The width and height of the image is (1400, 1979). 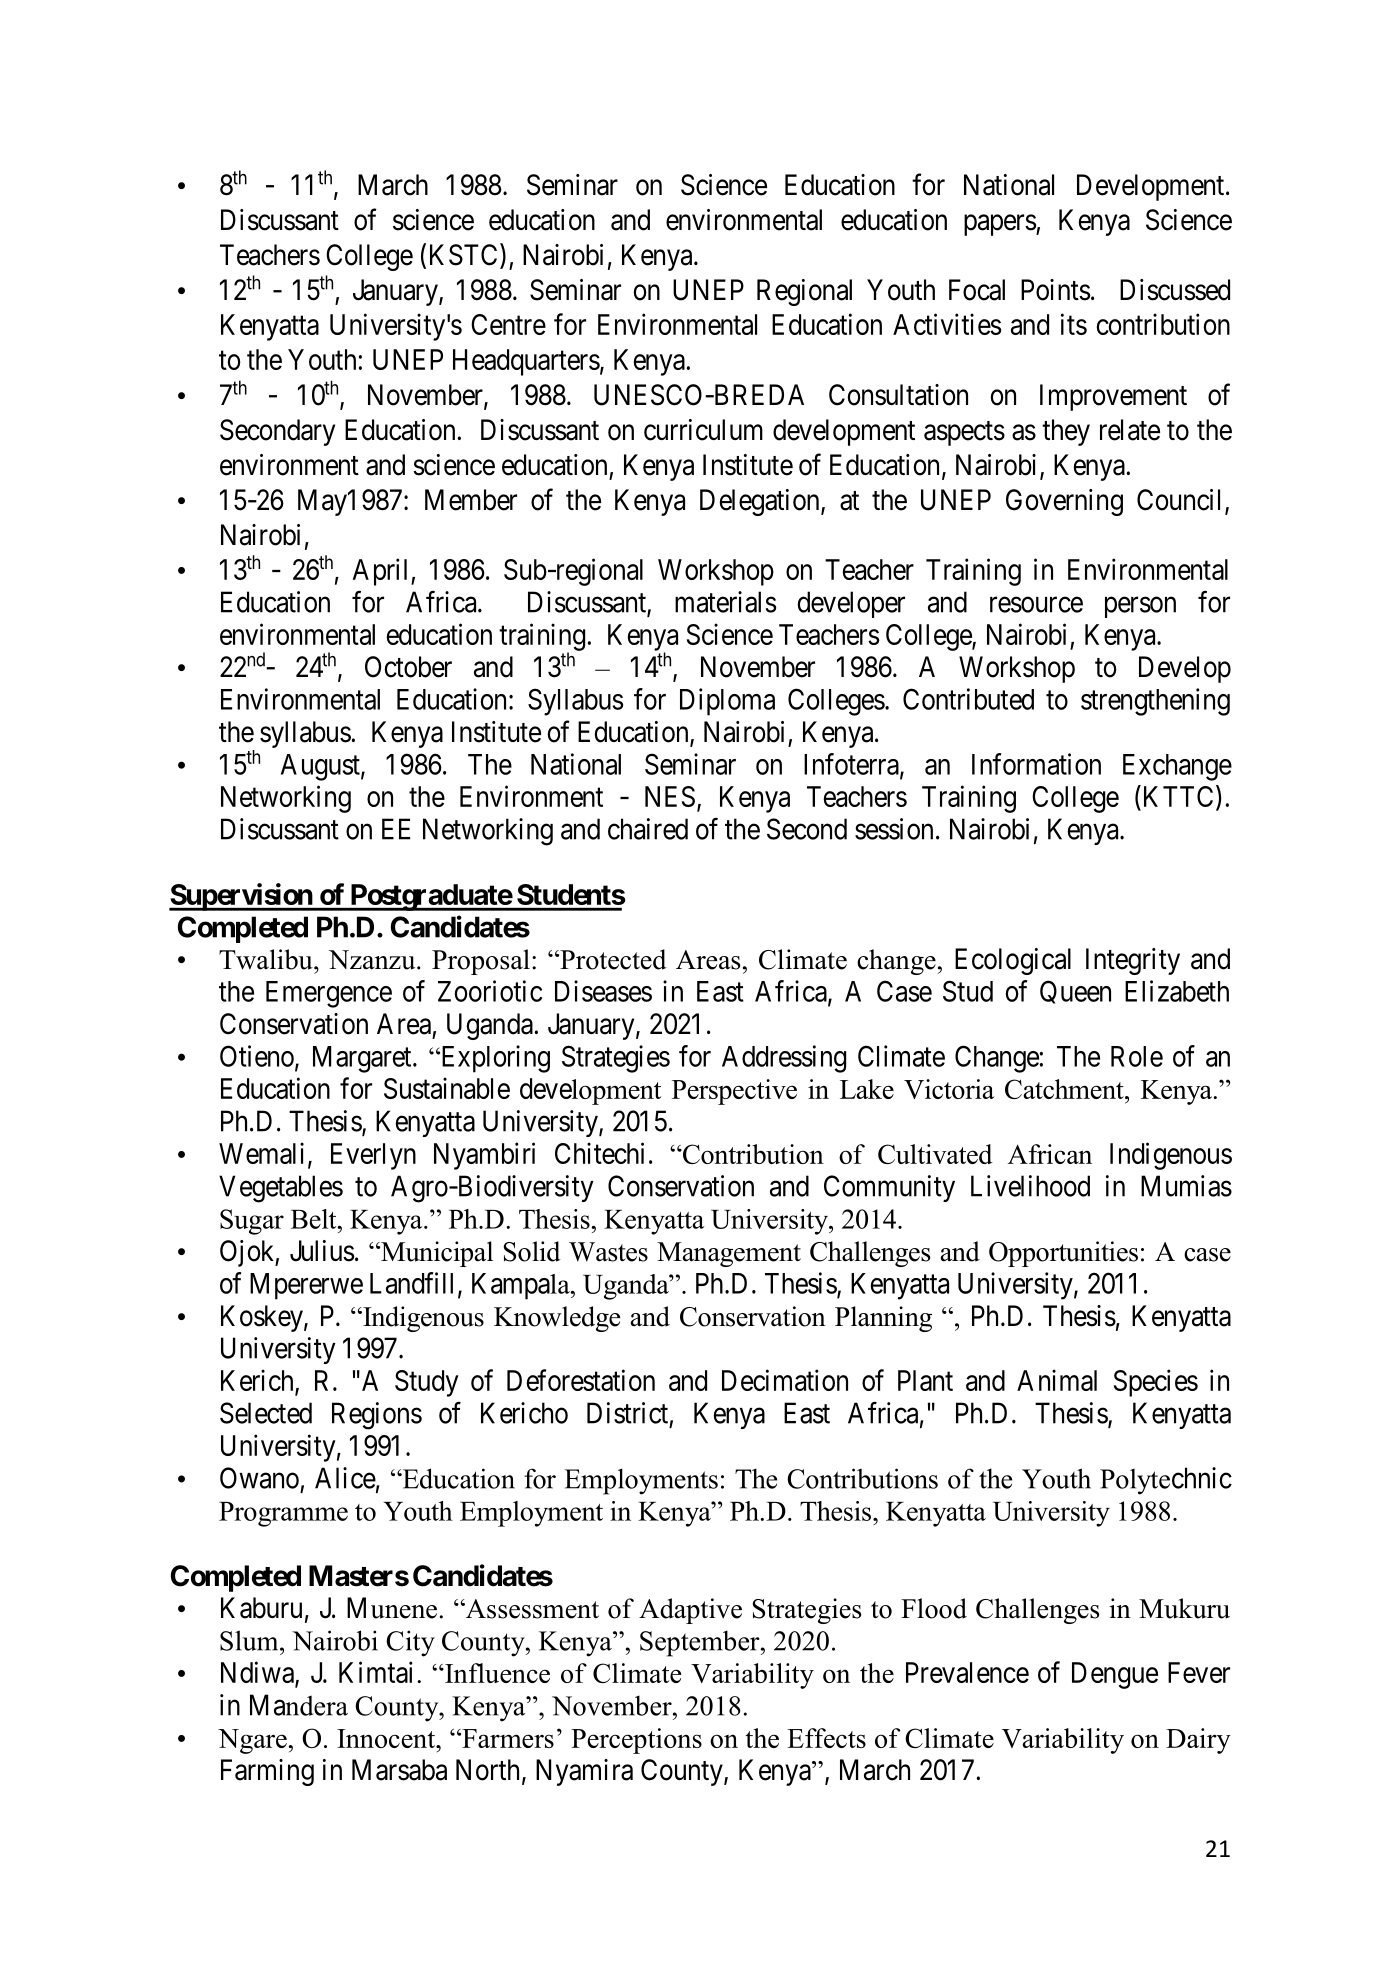 What do you see at coordinates (727, 702) in the image?
I see `Diploma` at bounding box center [727, 702].
